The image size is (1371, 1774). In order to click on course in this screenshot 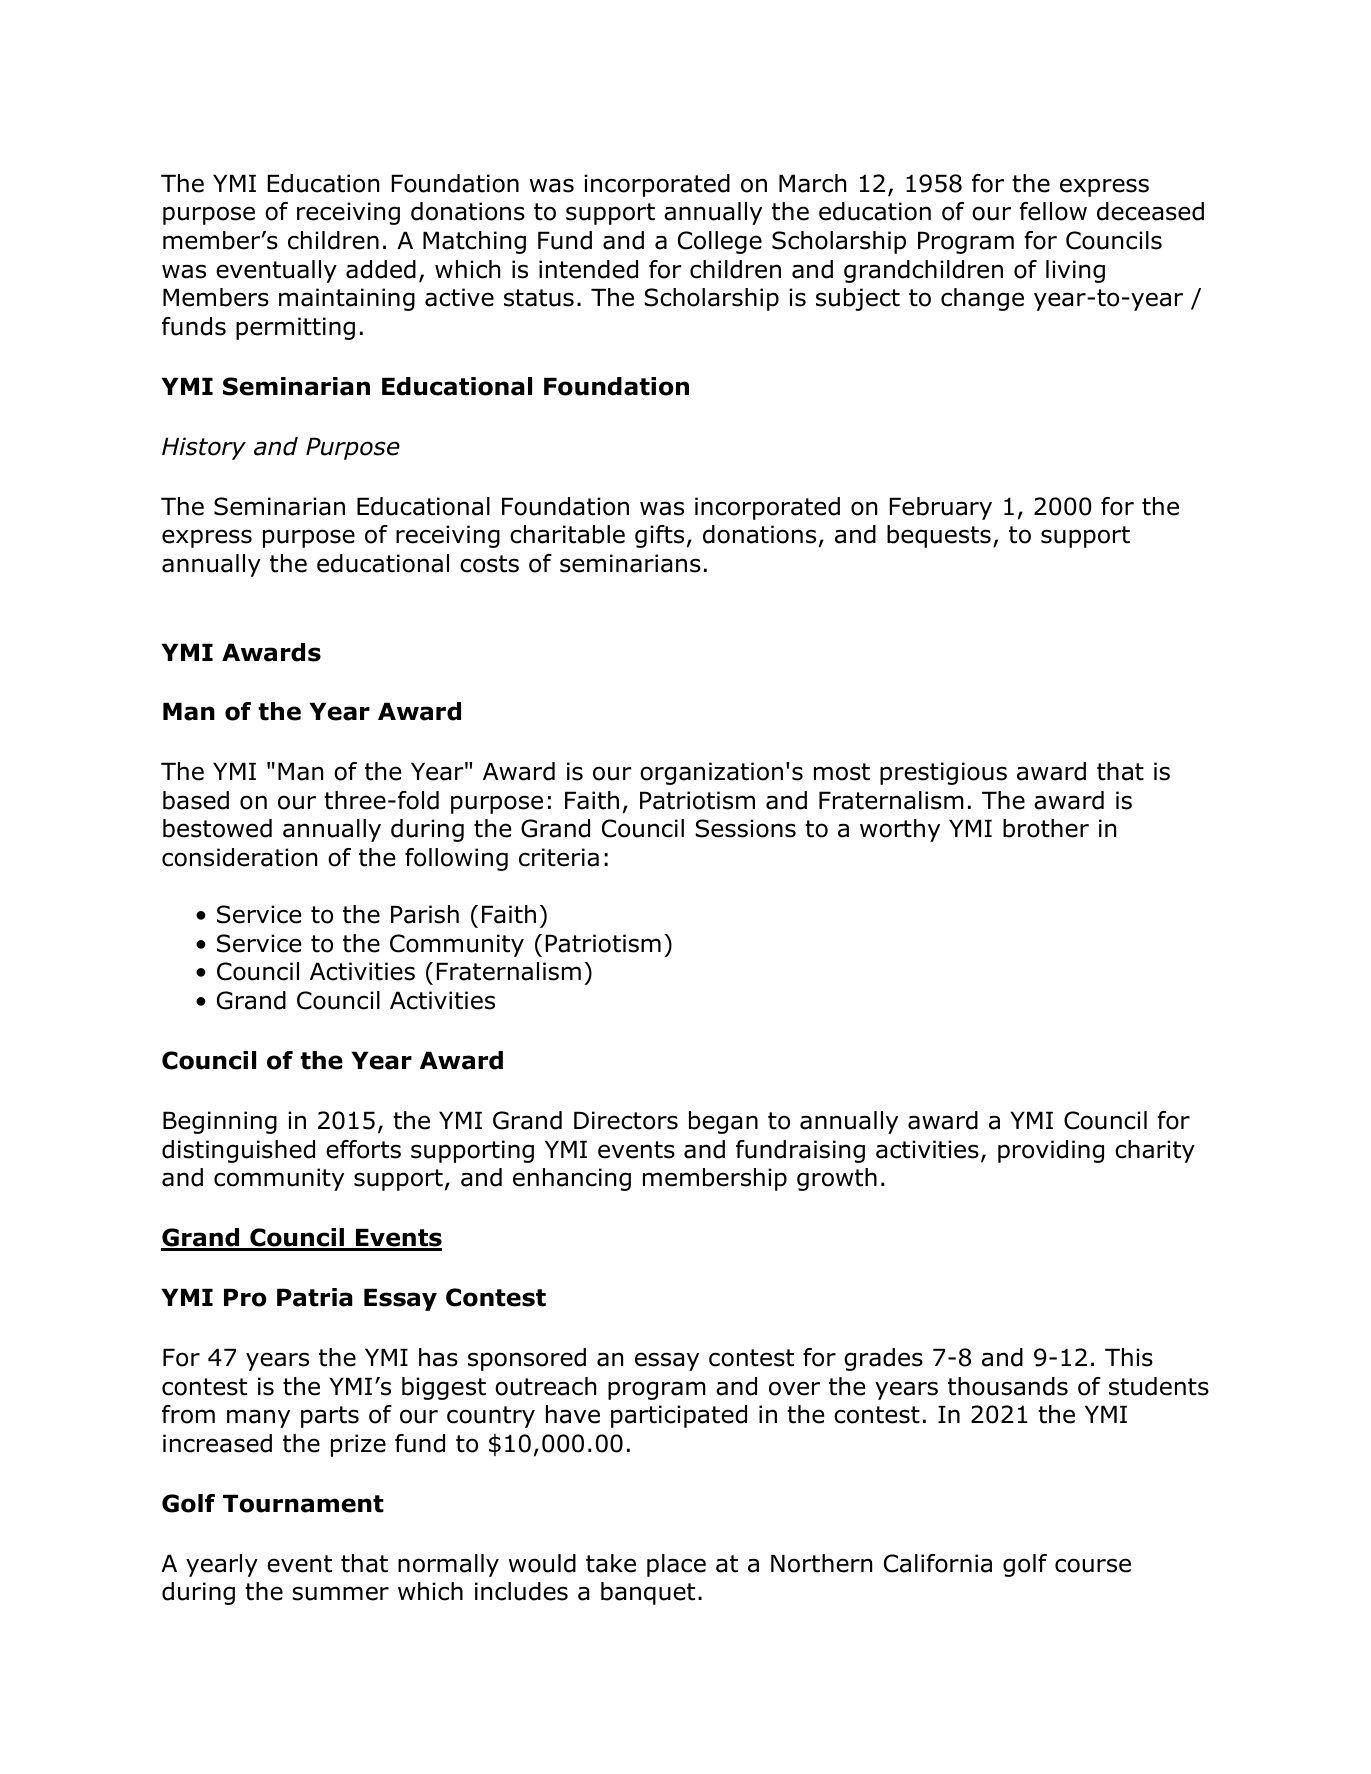, I will do `click(1093, 1565)`.
